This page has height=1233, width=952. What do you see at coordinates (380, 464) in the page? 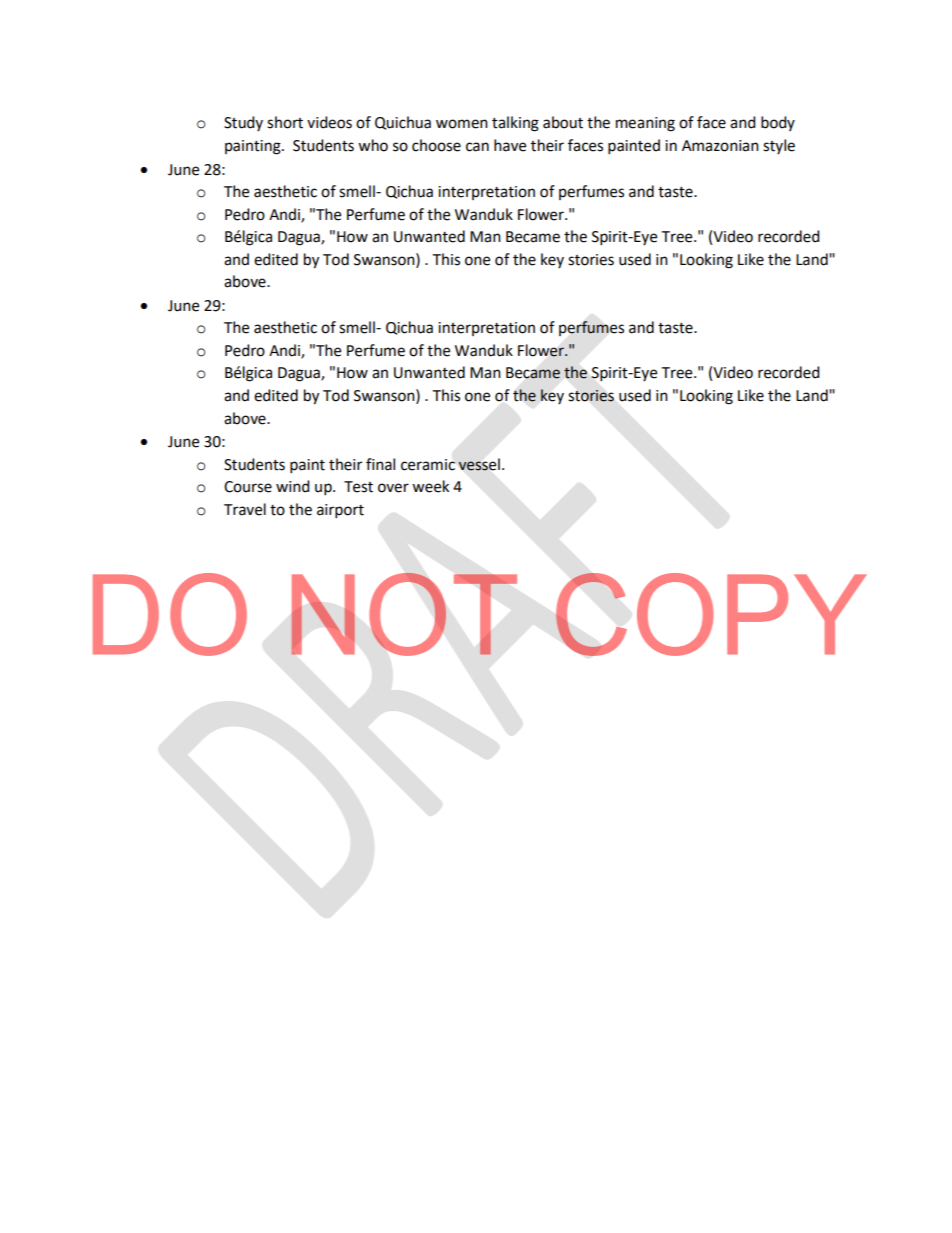
I see `final` at bounding box center [380, 464].
